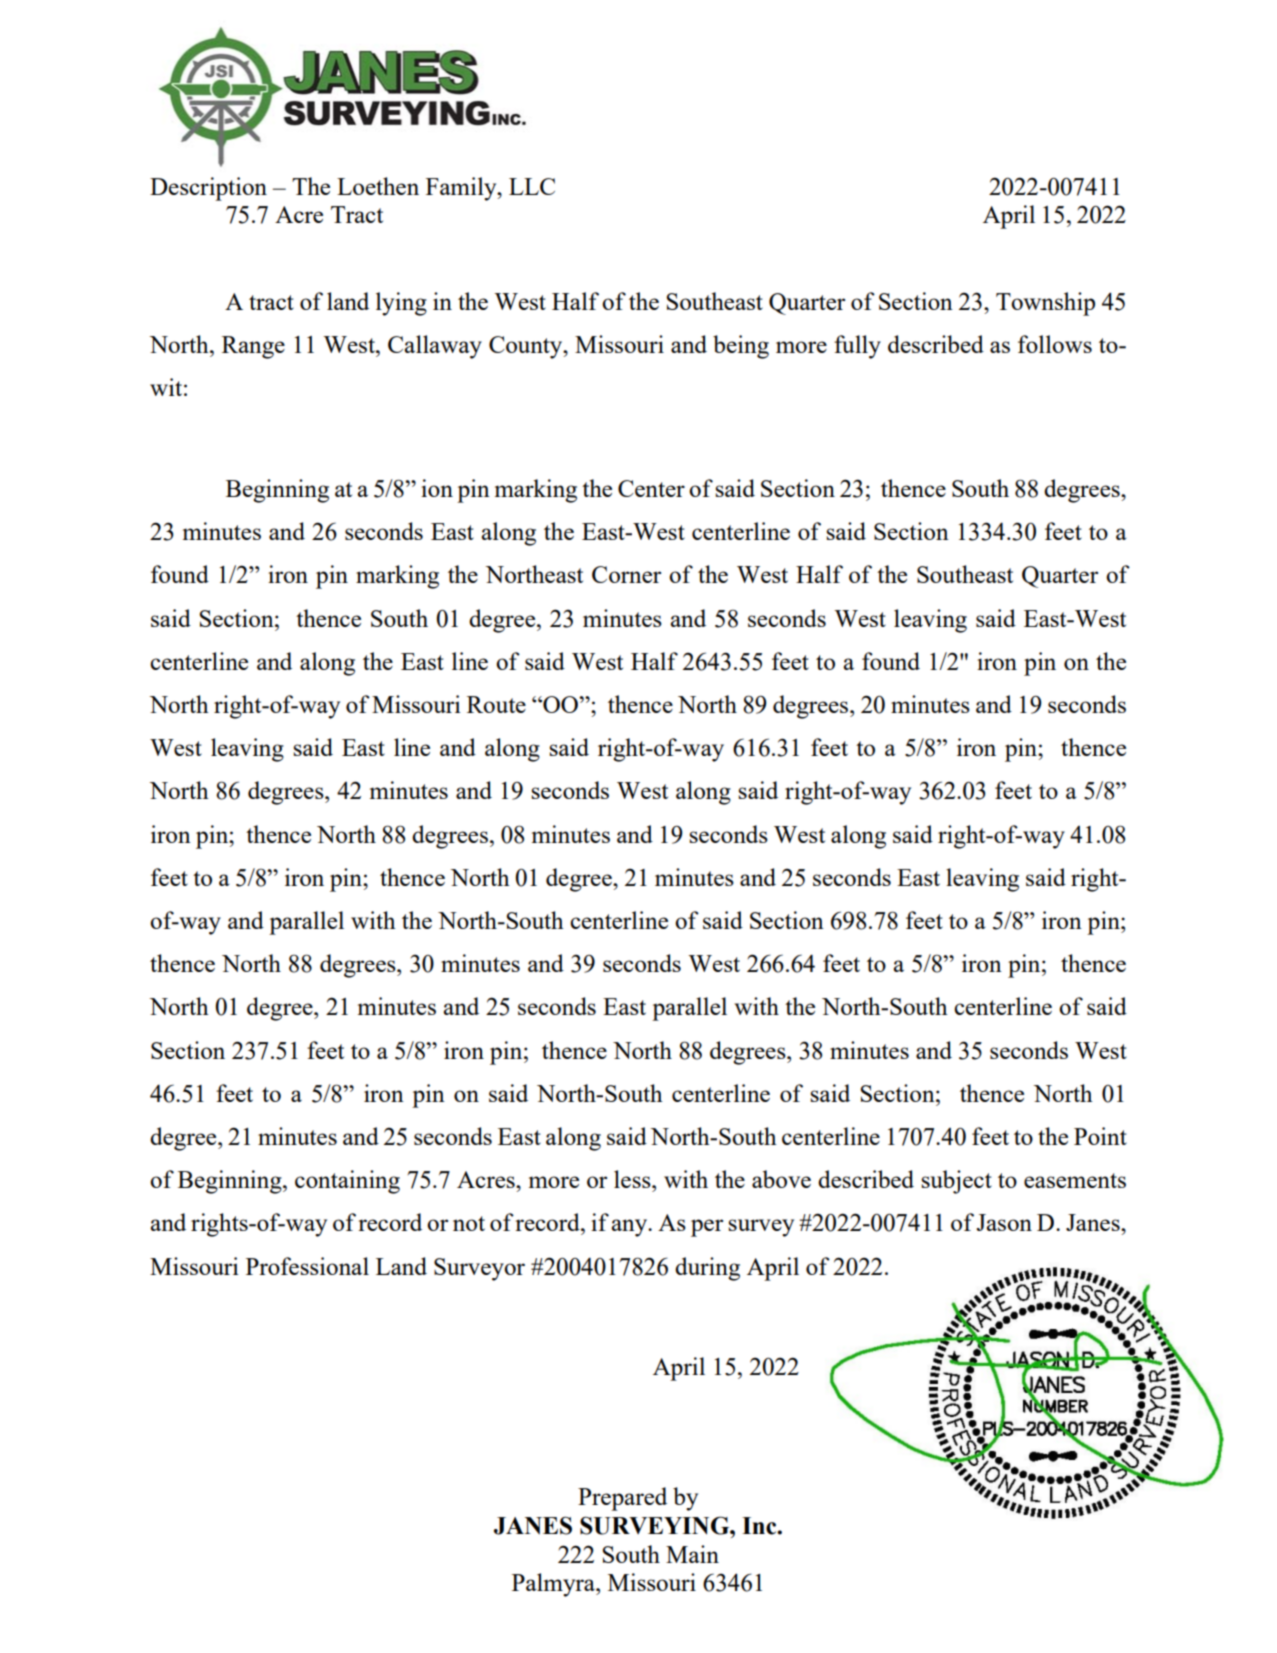 The height and width of the page is (1653, 1277). Describe the element at coordinates (1055, 344) in the page. I see `follows` at that location.
